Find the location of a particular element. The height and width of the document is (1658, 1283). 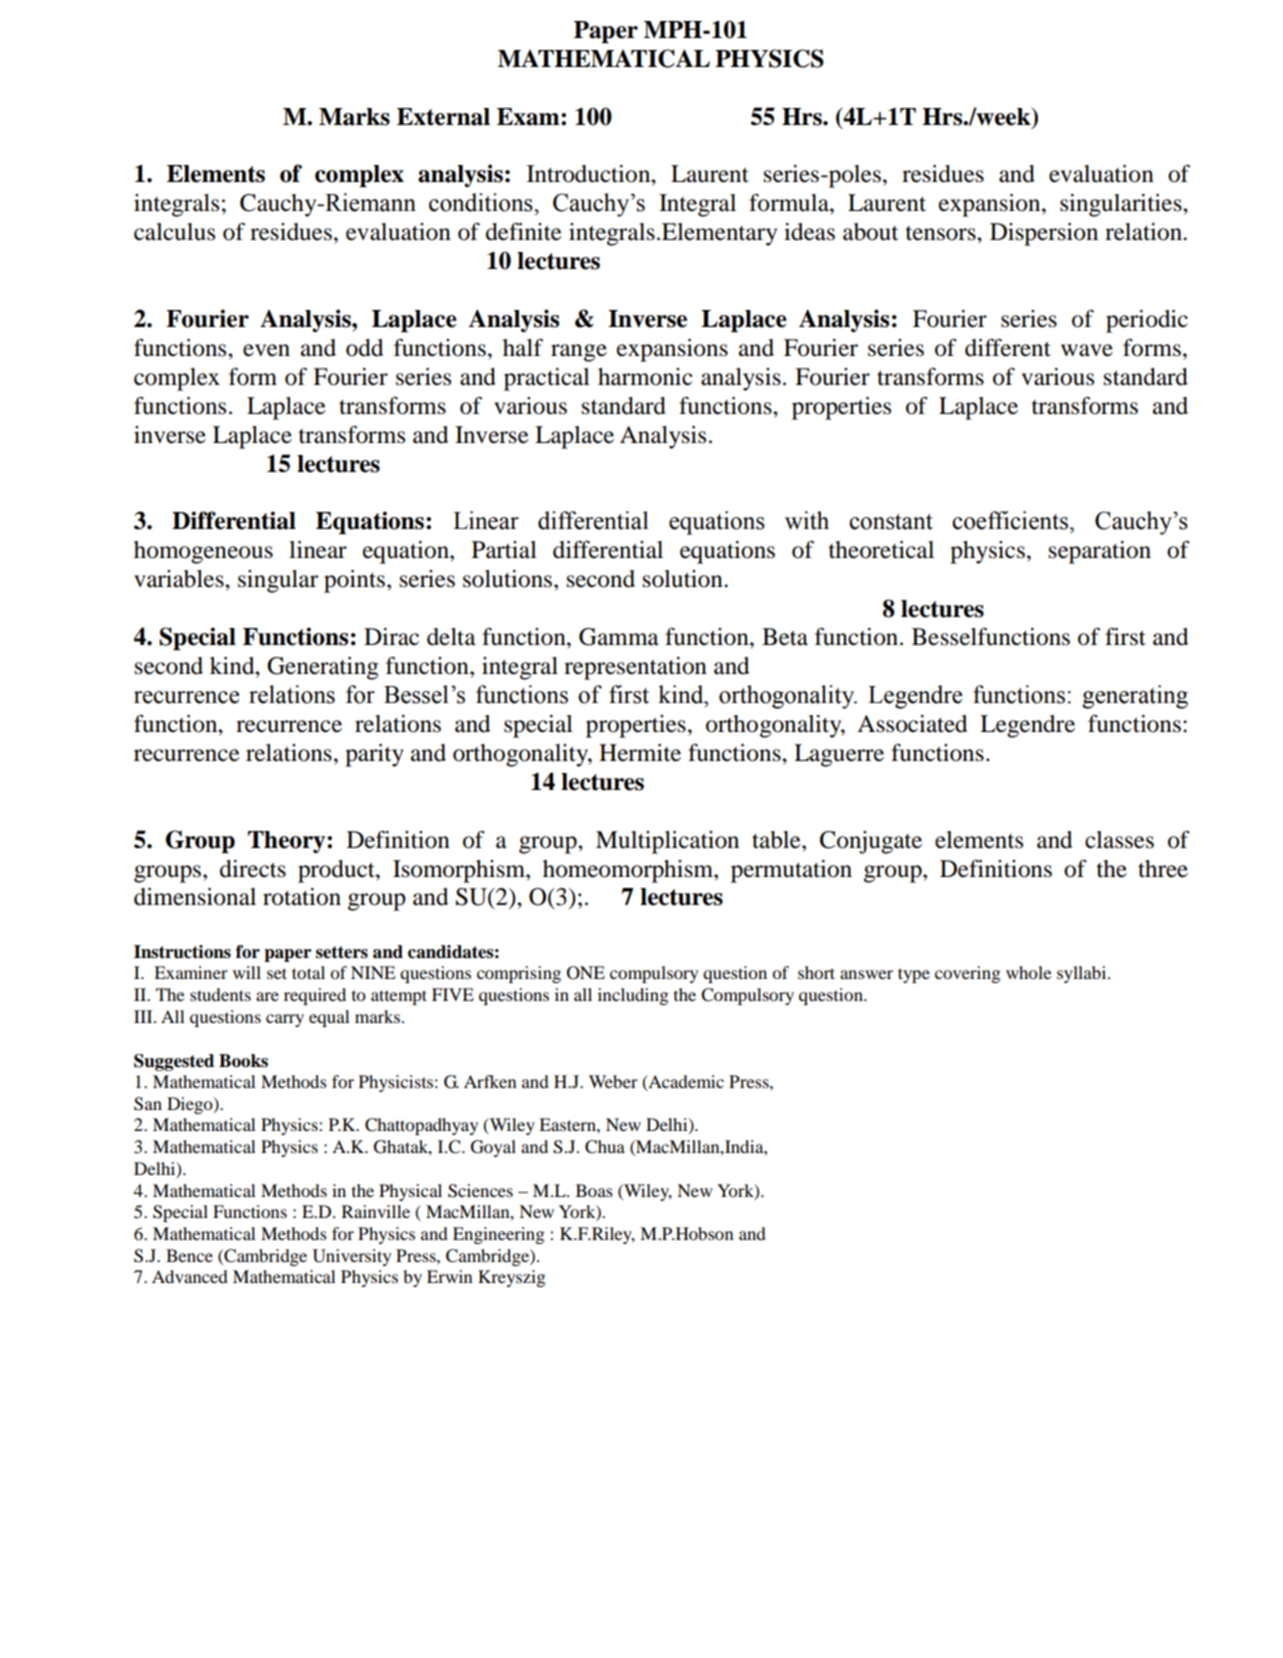

Dispersion is located at coordinates (1044, 234).
